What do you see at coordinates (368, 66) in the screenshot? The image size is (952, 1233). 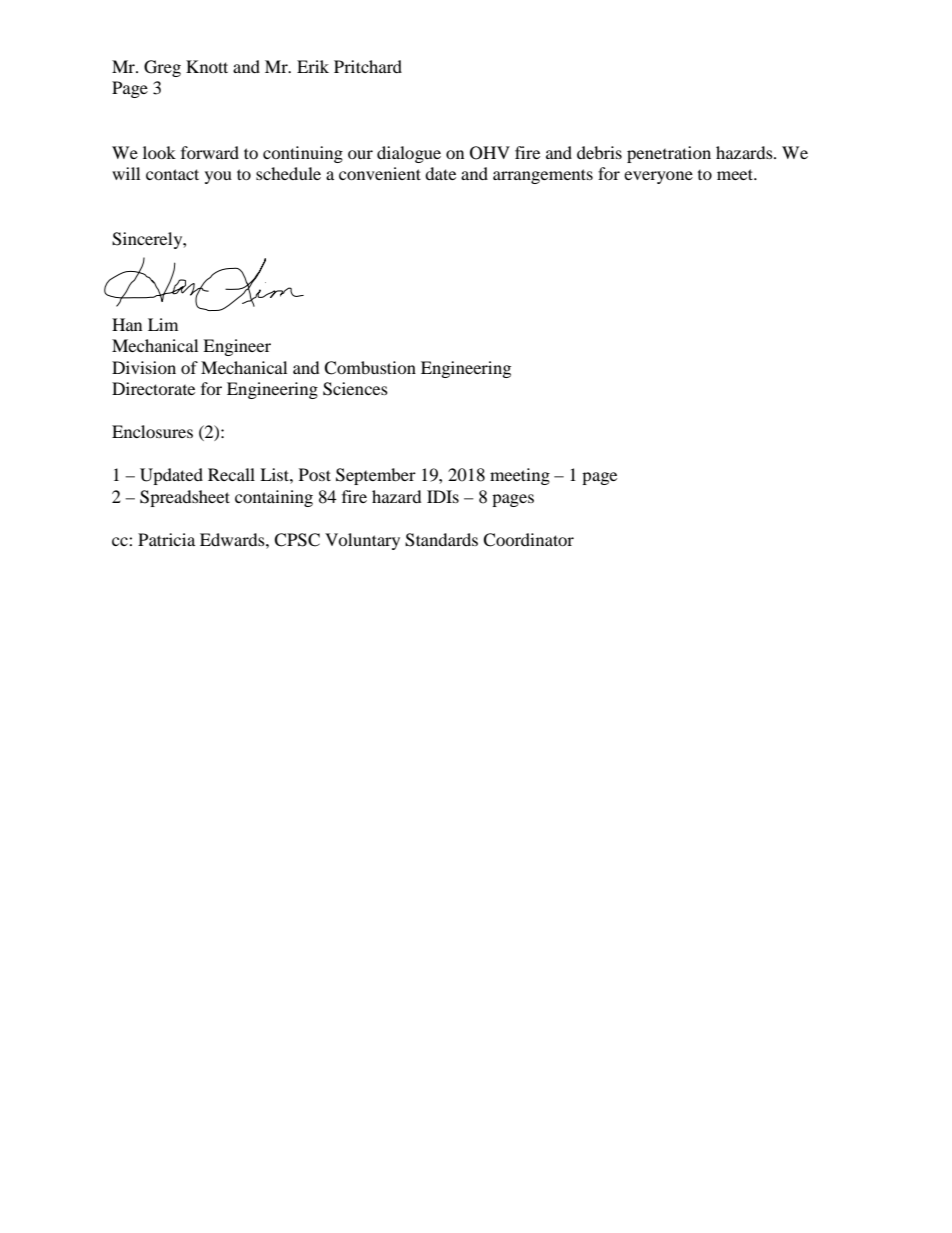 I see `Pritchard` at bounding box center [368, 66].
